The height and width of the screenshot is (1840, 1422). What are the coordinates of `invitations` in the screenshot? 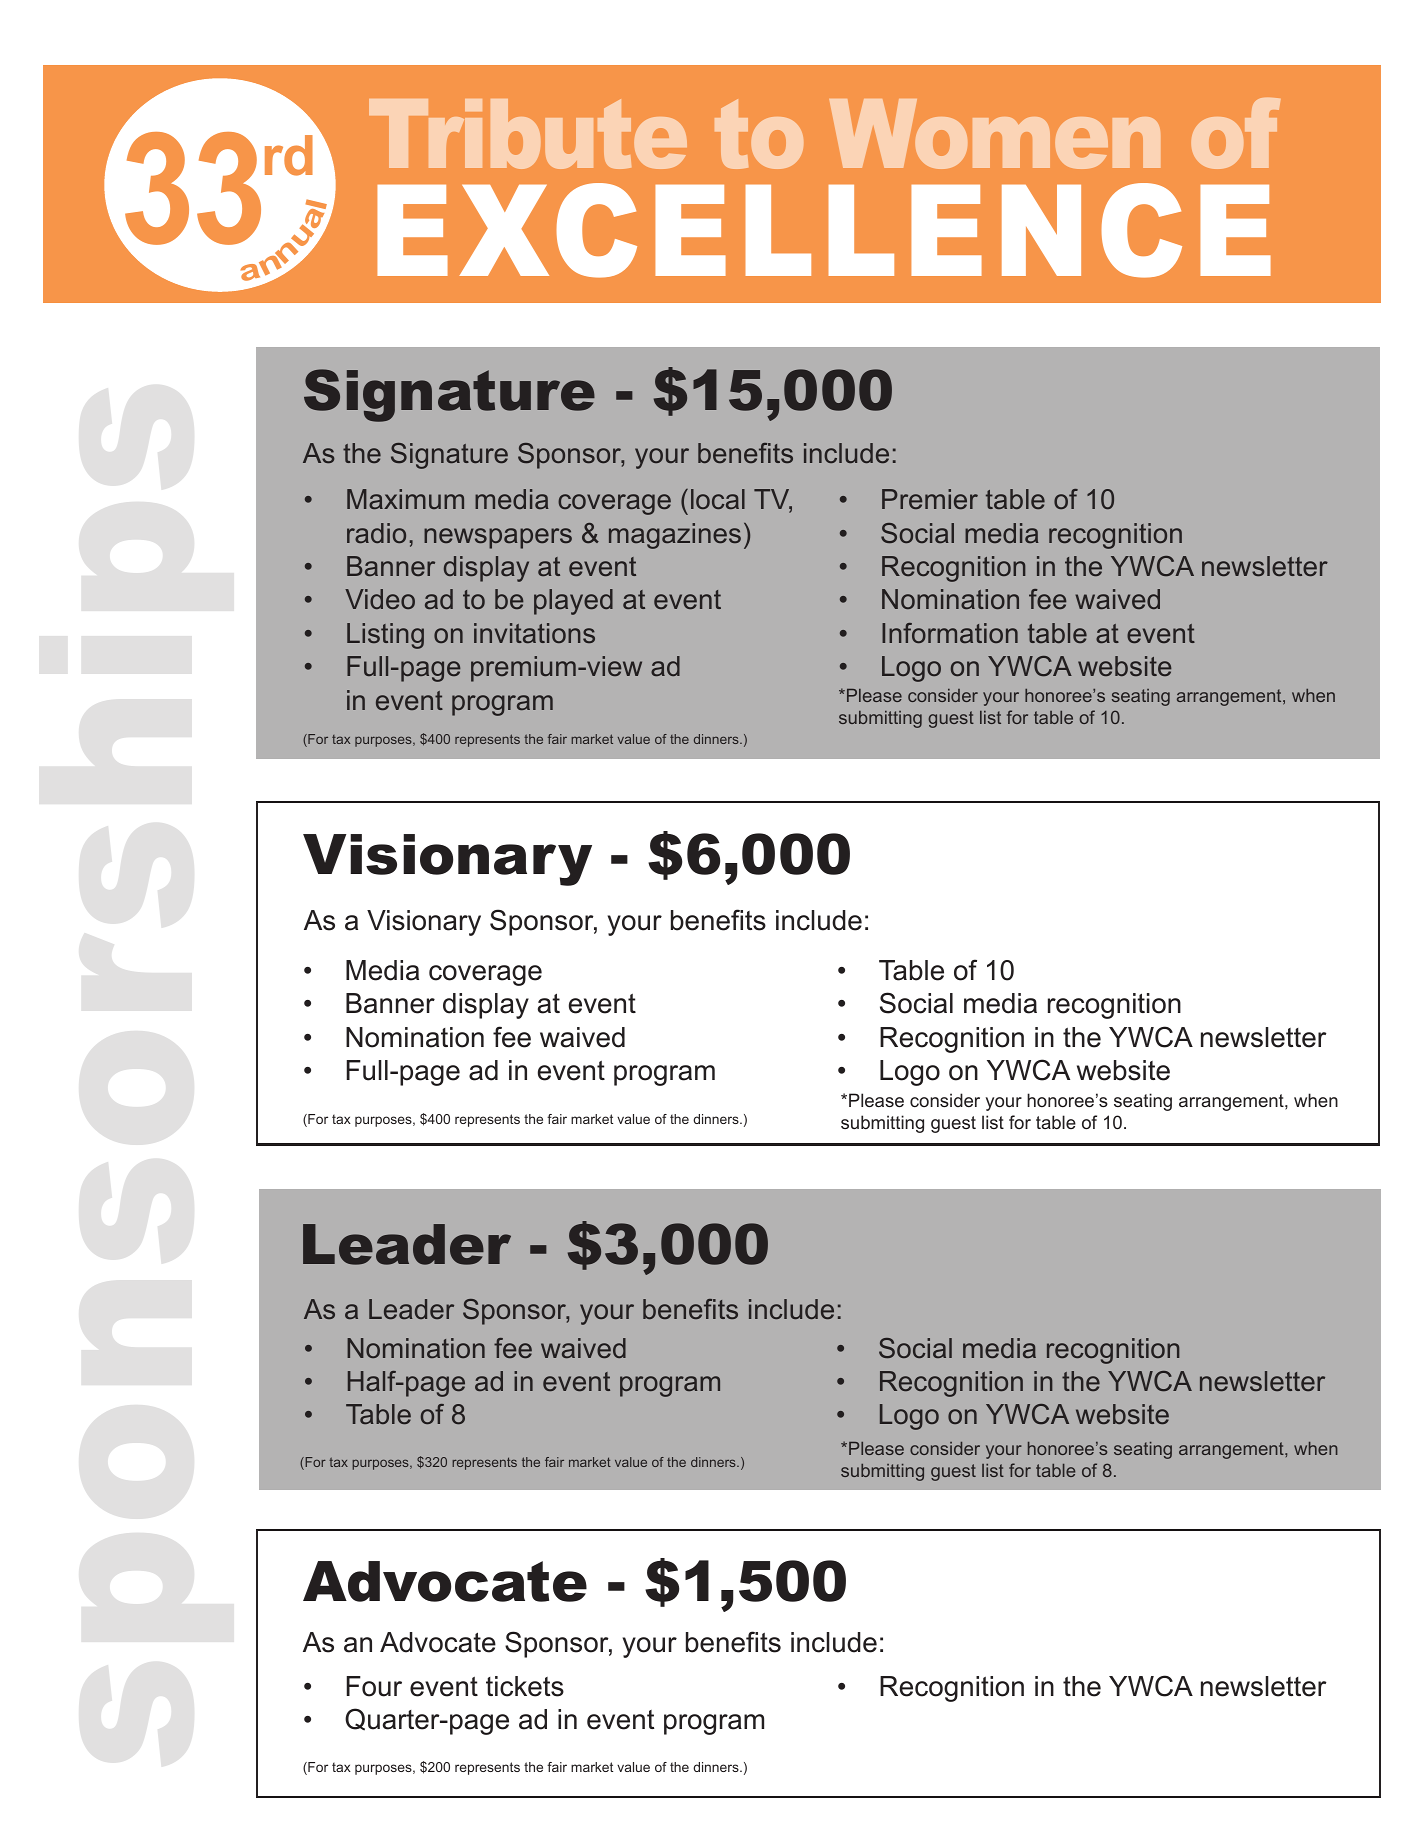 It's located at (534, 633).
